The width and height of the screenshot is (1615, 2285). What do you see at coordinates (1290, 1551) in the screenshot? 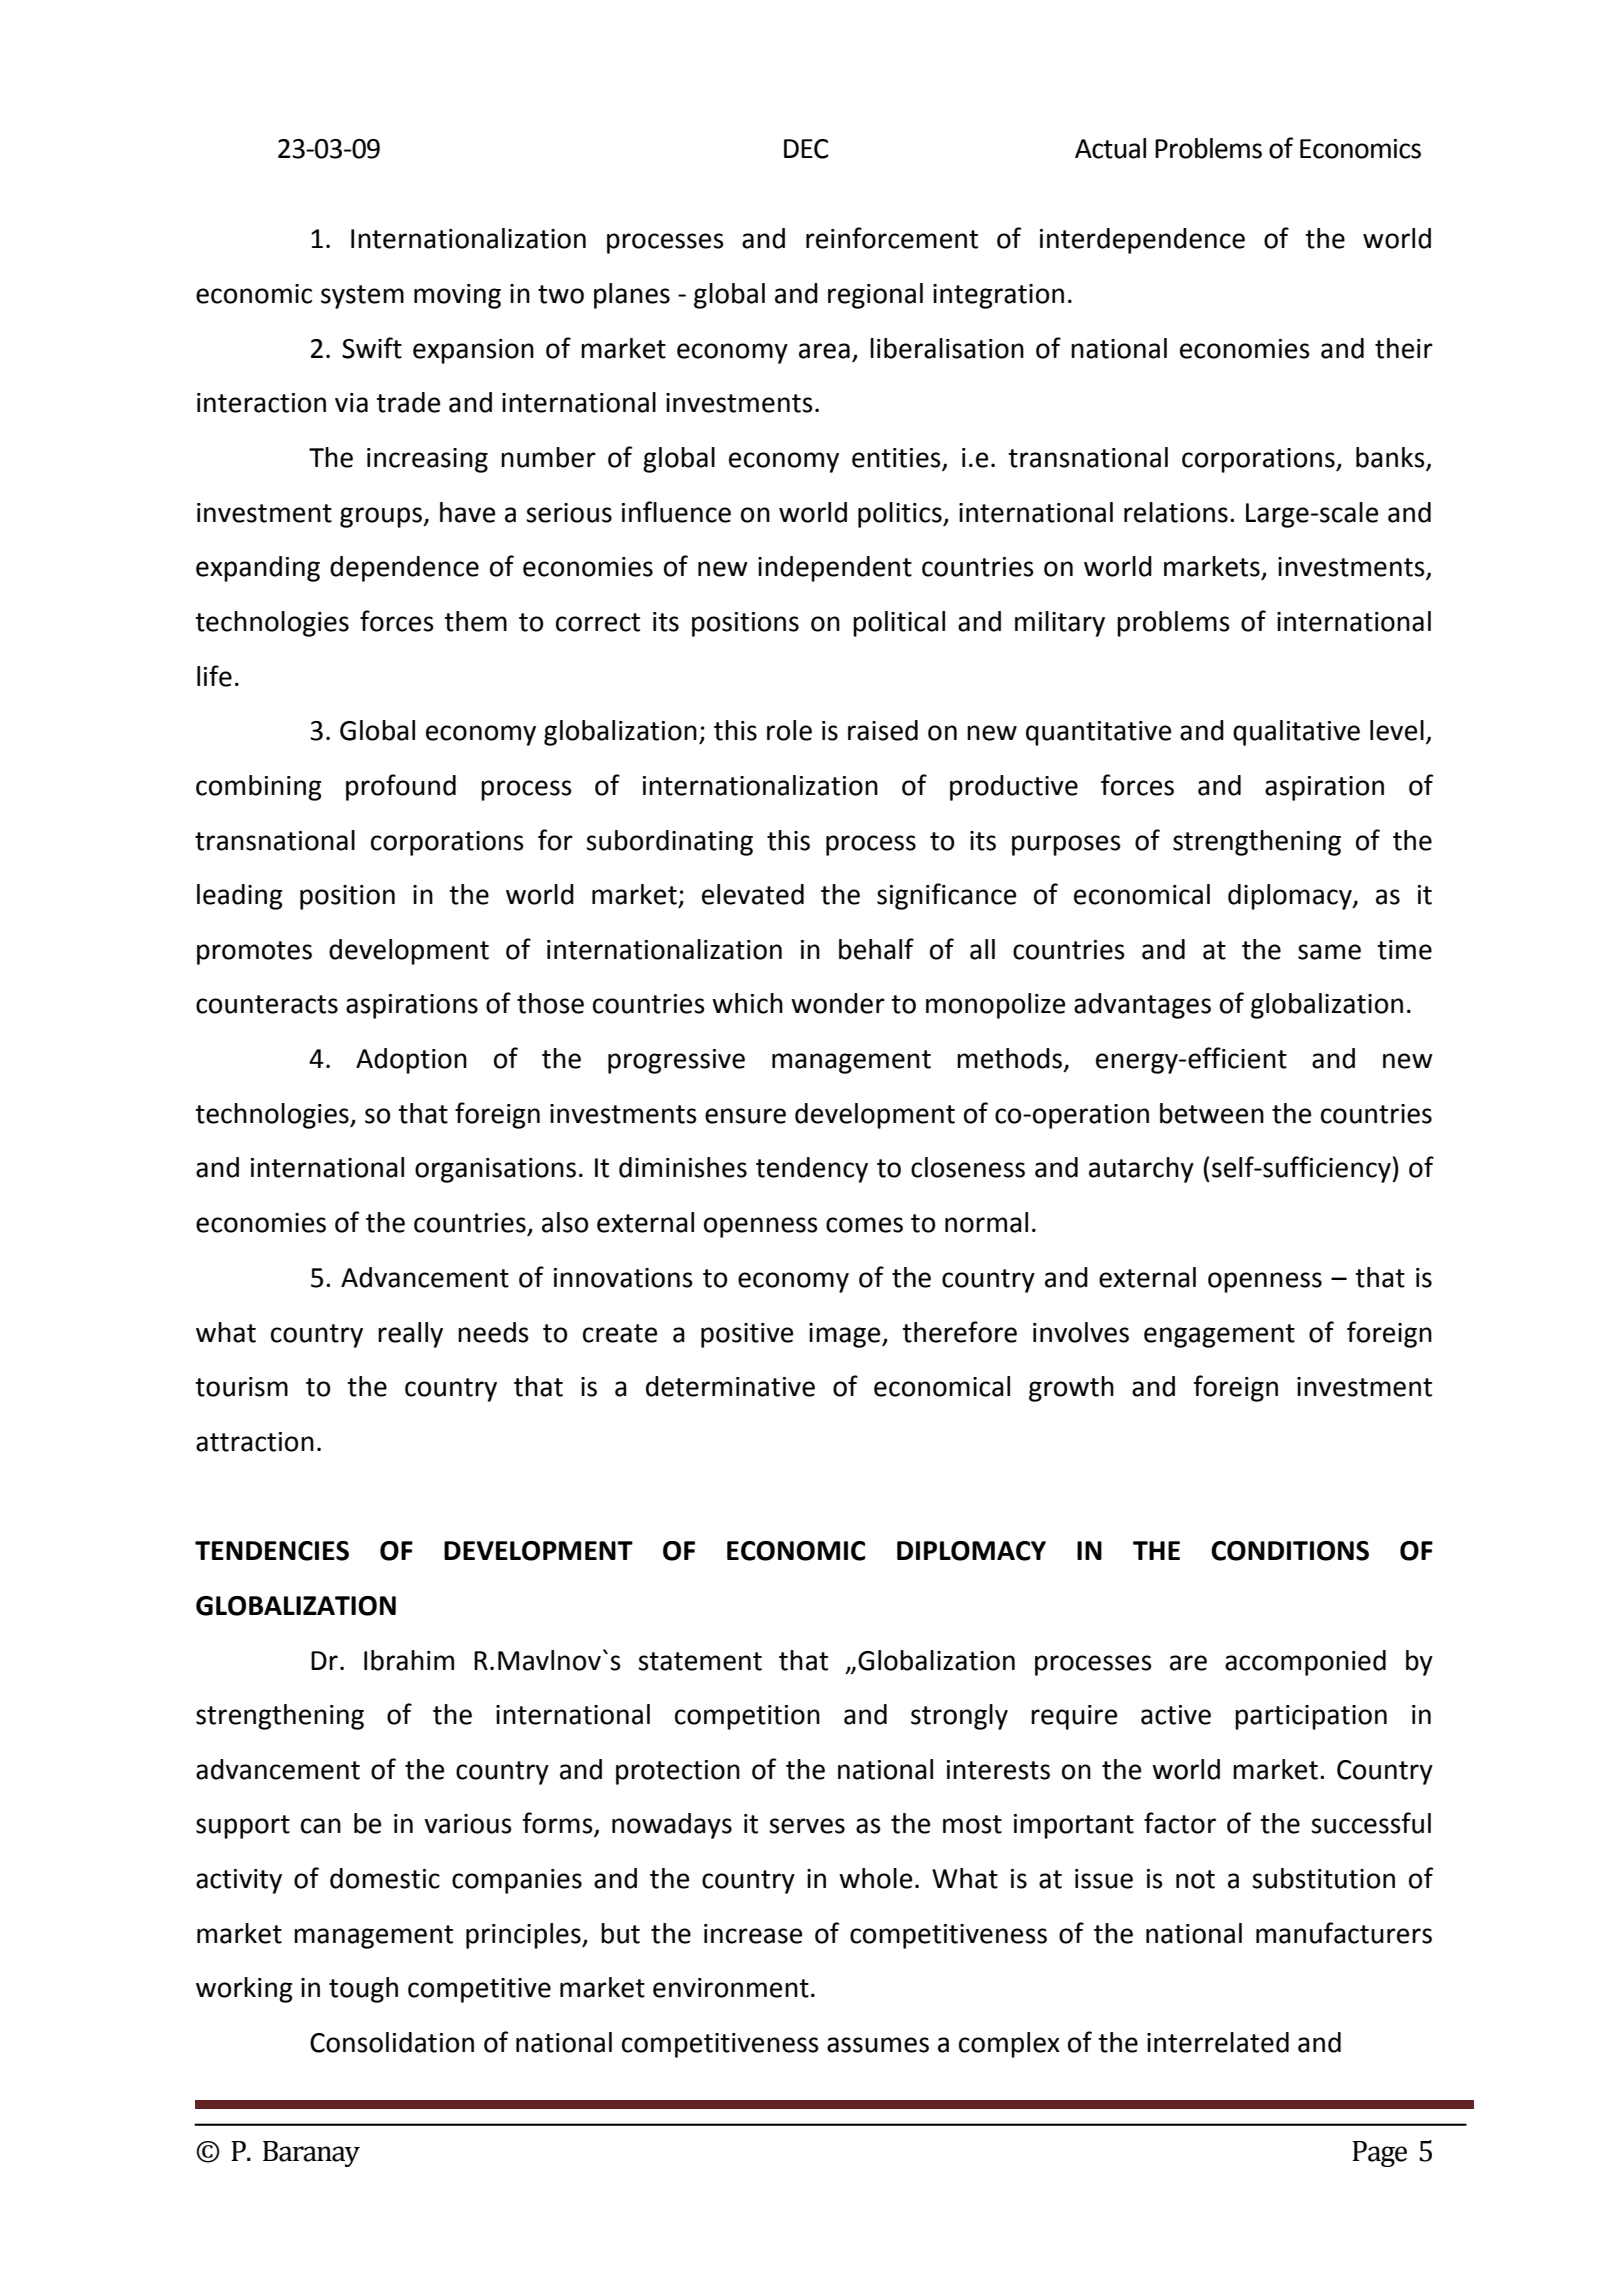
I see `CONDITIONS` at bounding box center [1290, 1551].
